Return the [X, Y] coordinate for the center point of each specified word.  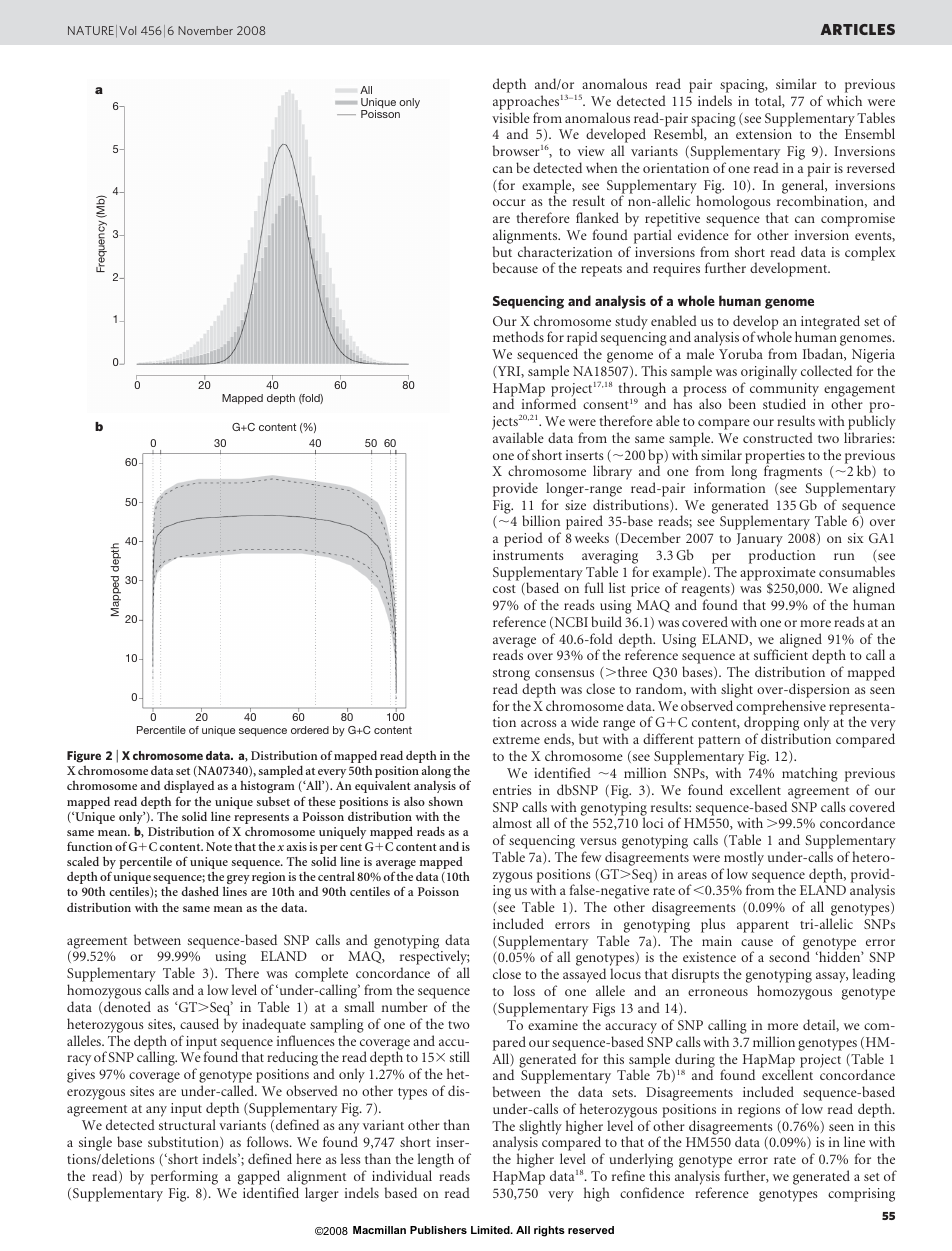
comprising [861, 1195]
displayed [189, 788]
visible [511, 117]
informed [549, 403]
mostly [743, 860]
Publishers [438, 1230]
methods [518, 336]
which [844, 100]
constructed [778, 437]
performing [184, 1177]
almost [512, 822]
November [205, 30]
